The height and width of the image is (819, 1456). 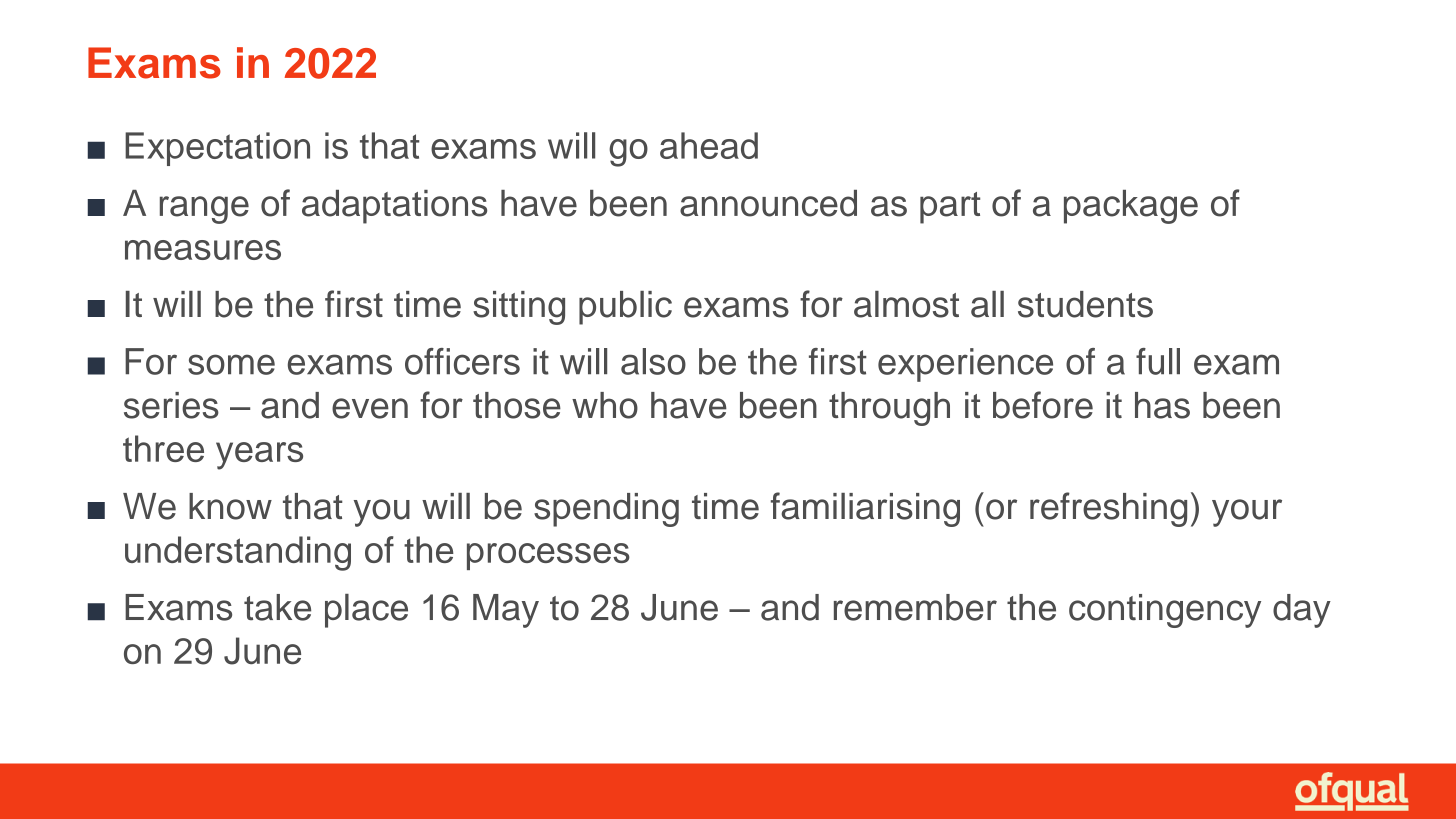 I want to click on ahead, so click(x=709, y=145).
